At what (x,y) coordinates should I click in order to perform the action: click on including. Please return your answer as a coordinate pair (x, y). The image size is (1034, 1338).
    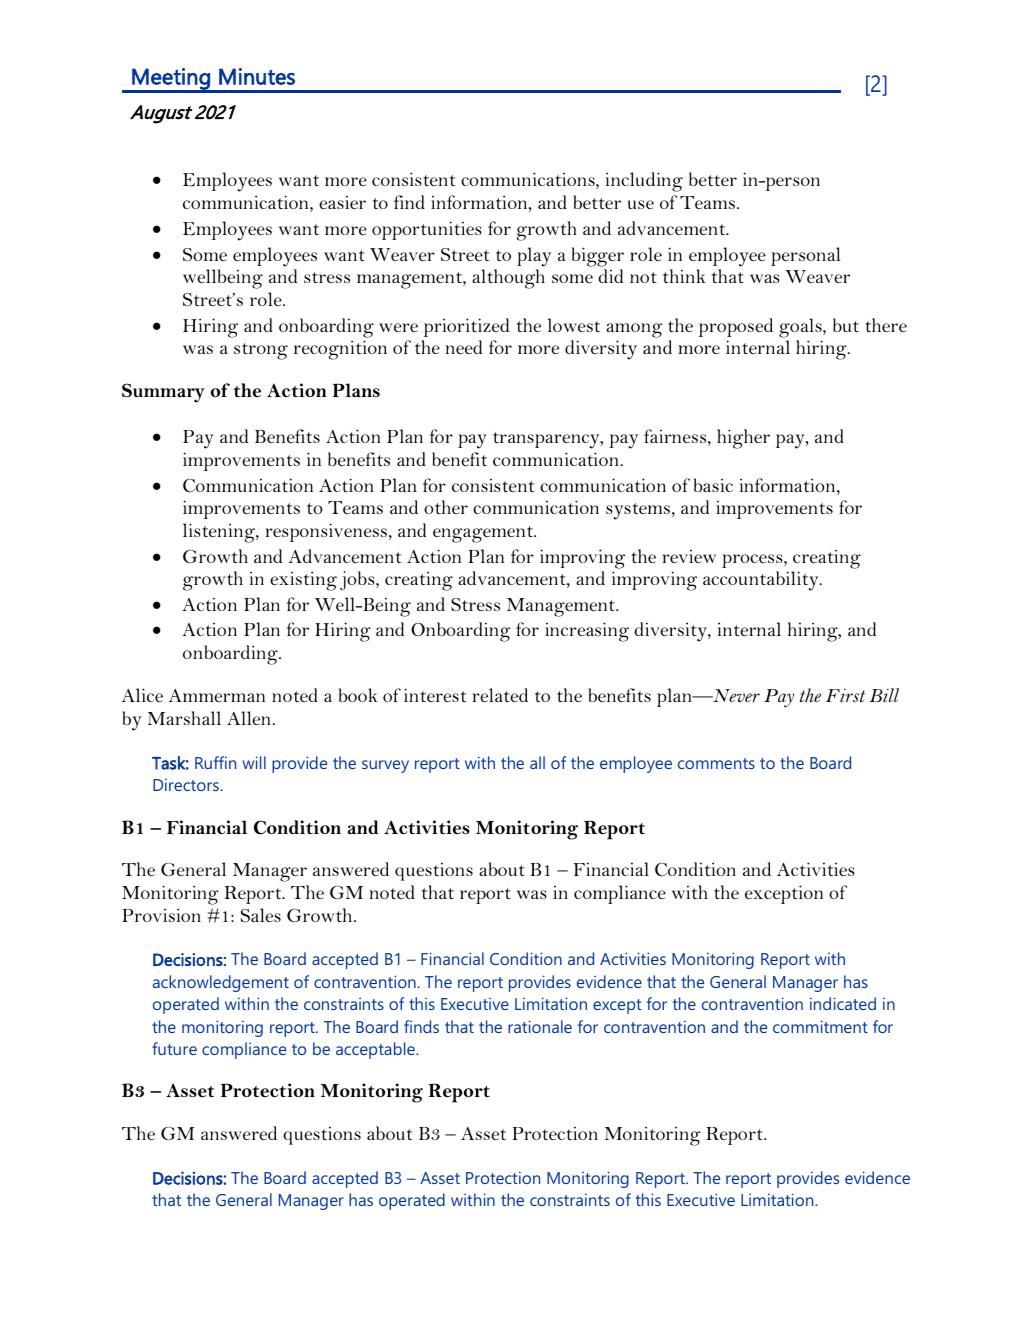
    Looking at the image, I should click on (644, 182).
